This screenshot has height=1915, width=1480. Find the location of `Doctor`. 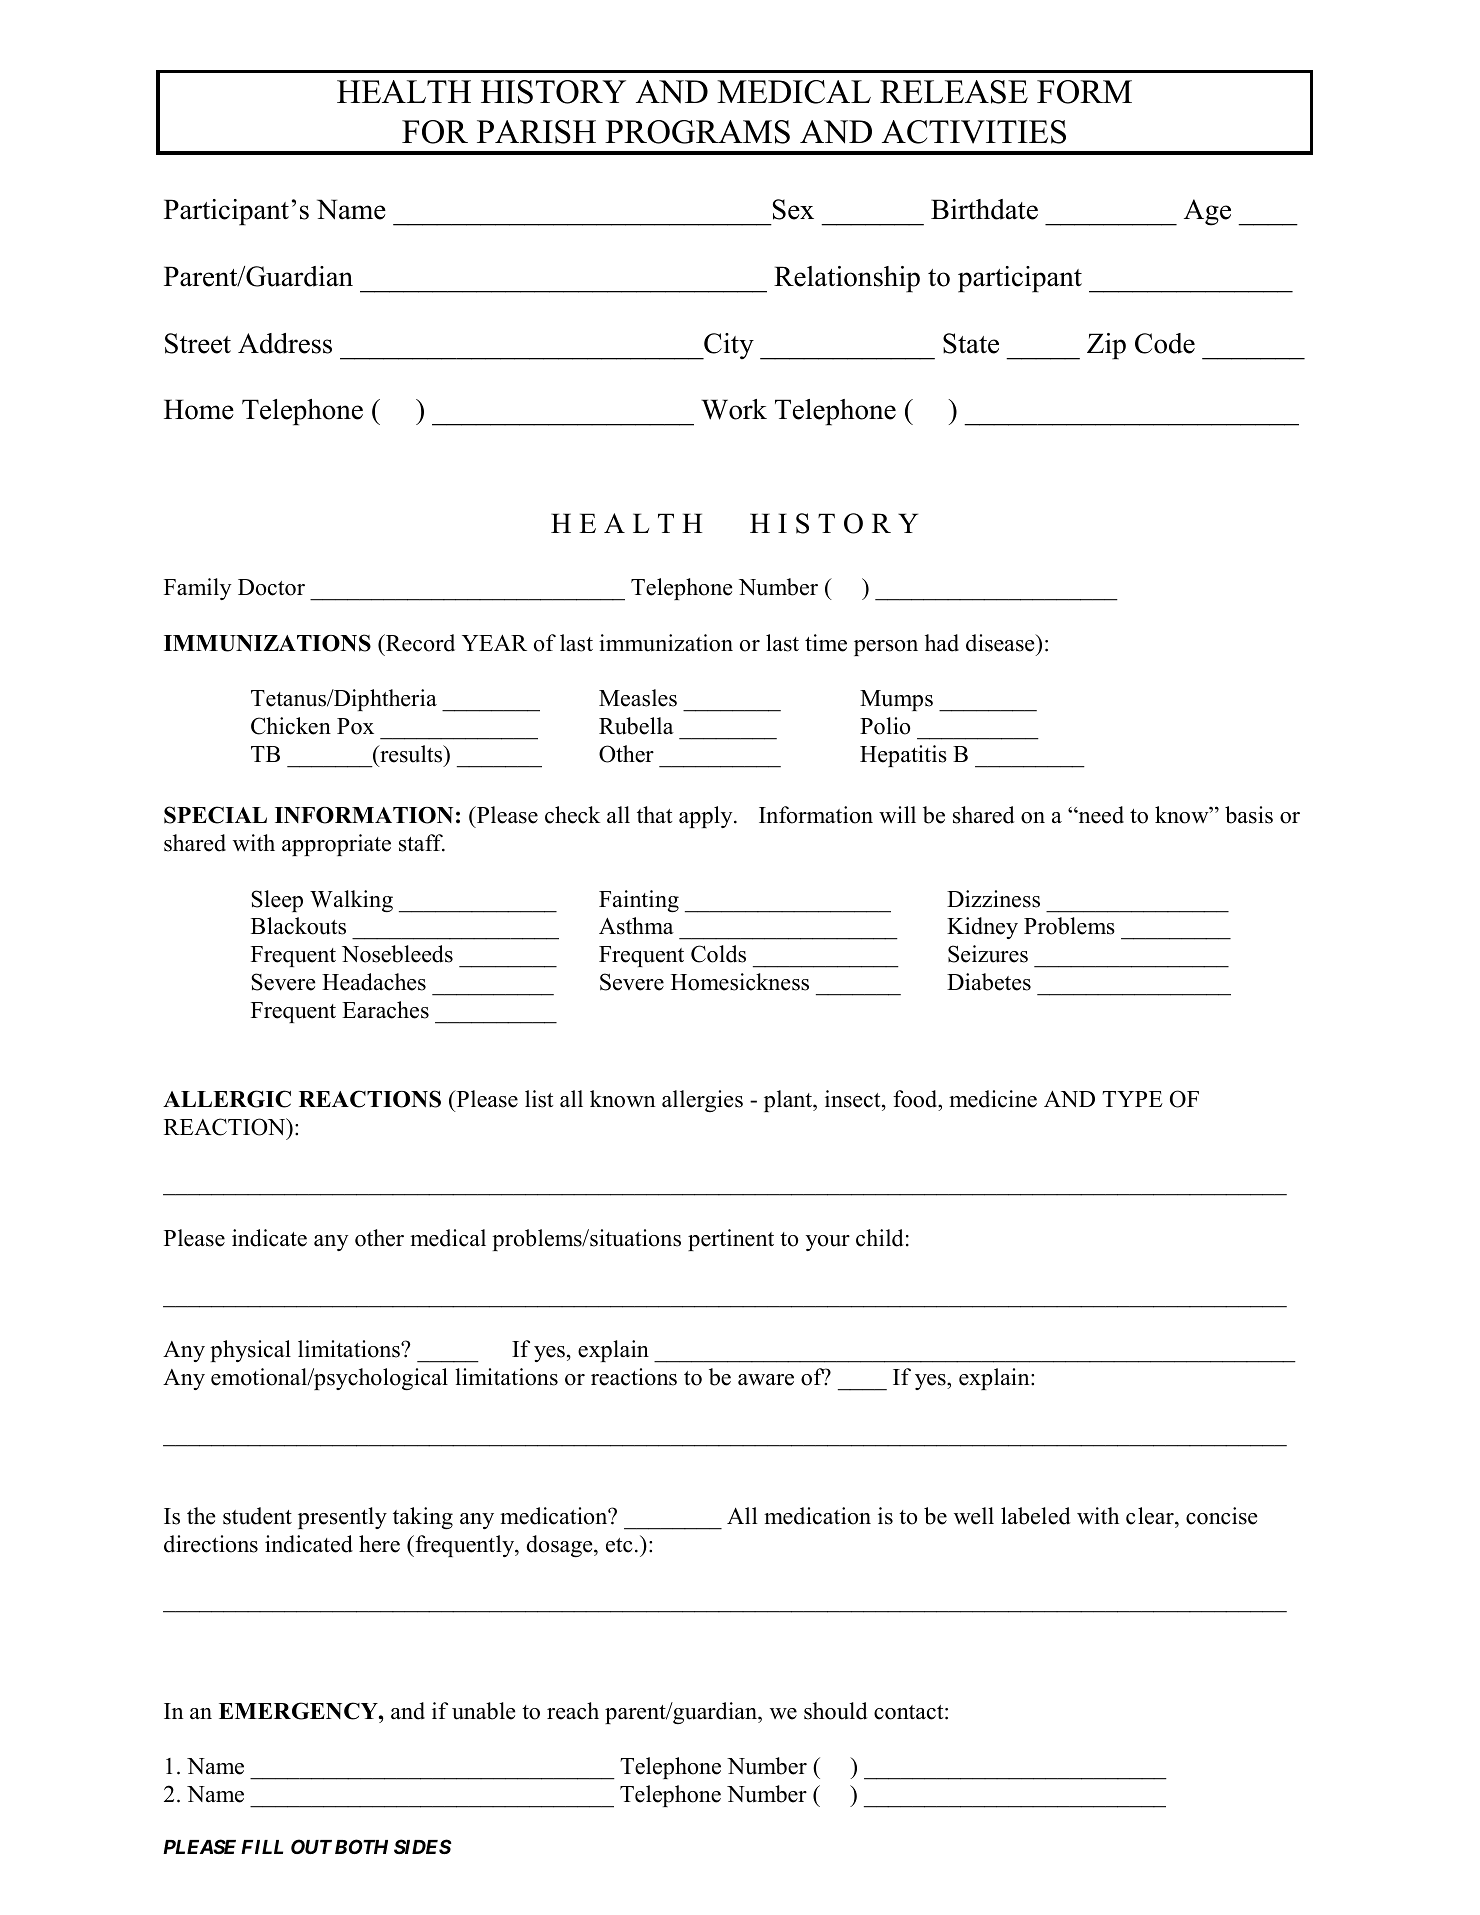

Doctor is located at coordinates (271, 587).
